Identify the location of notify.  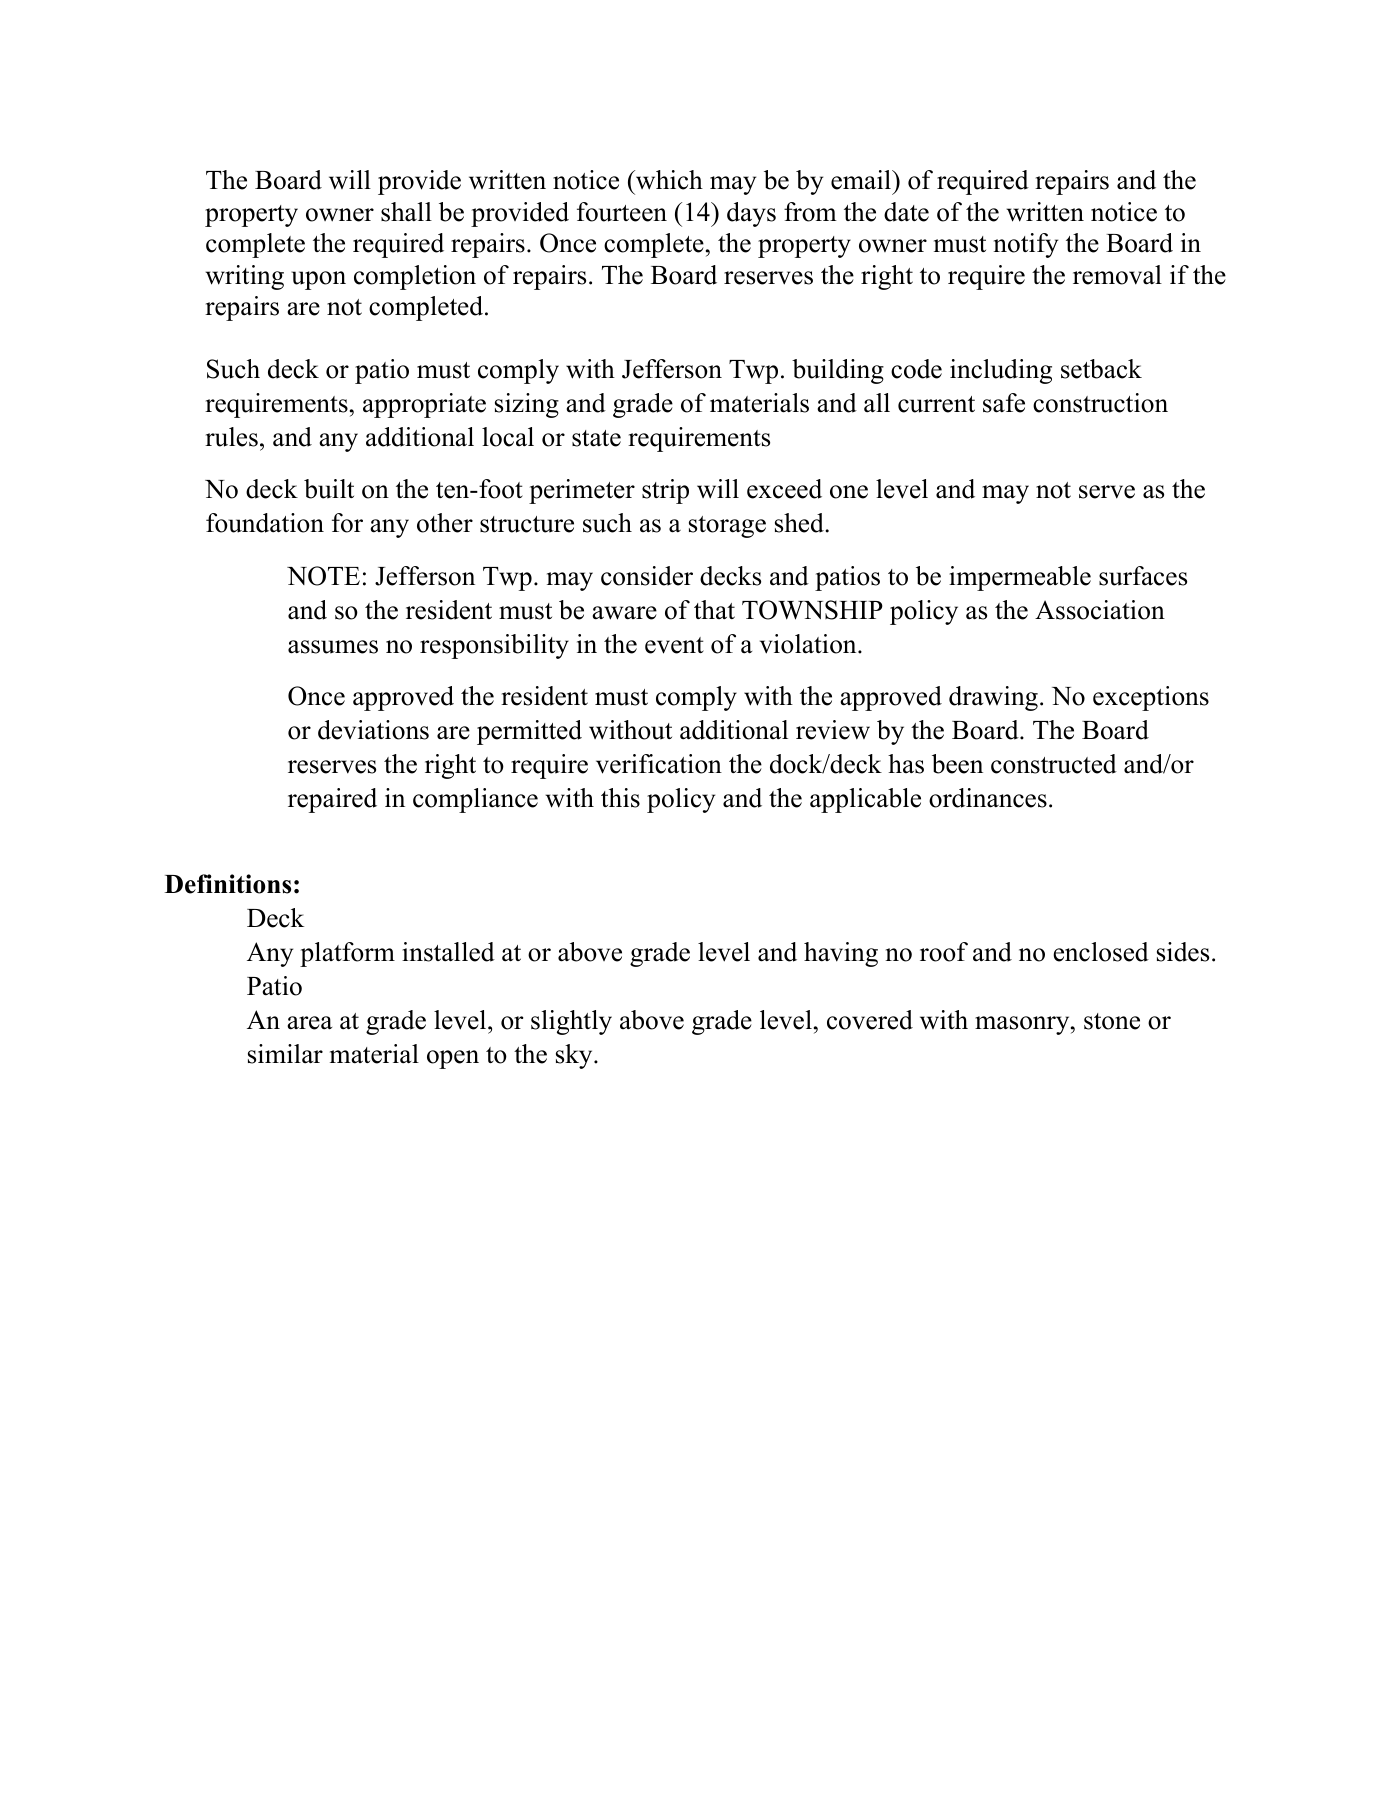
(1026, 245).
